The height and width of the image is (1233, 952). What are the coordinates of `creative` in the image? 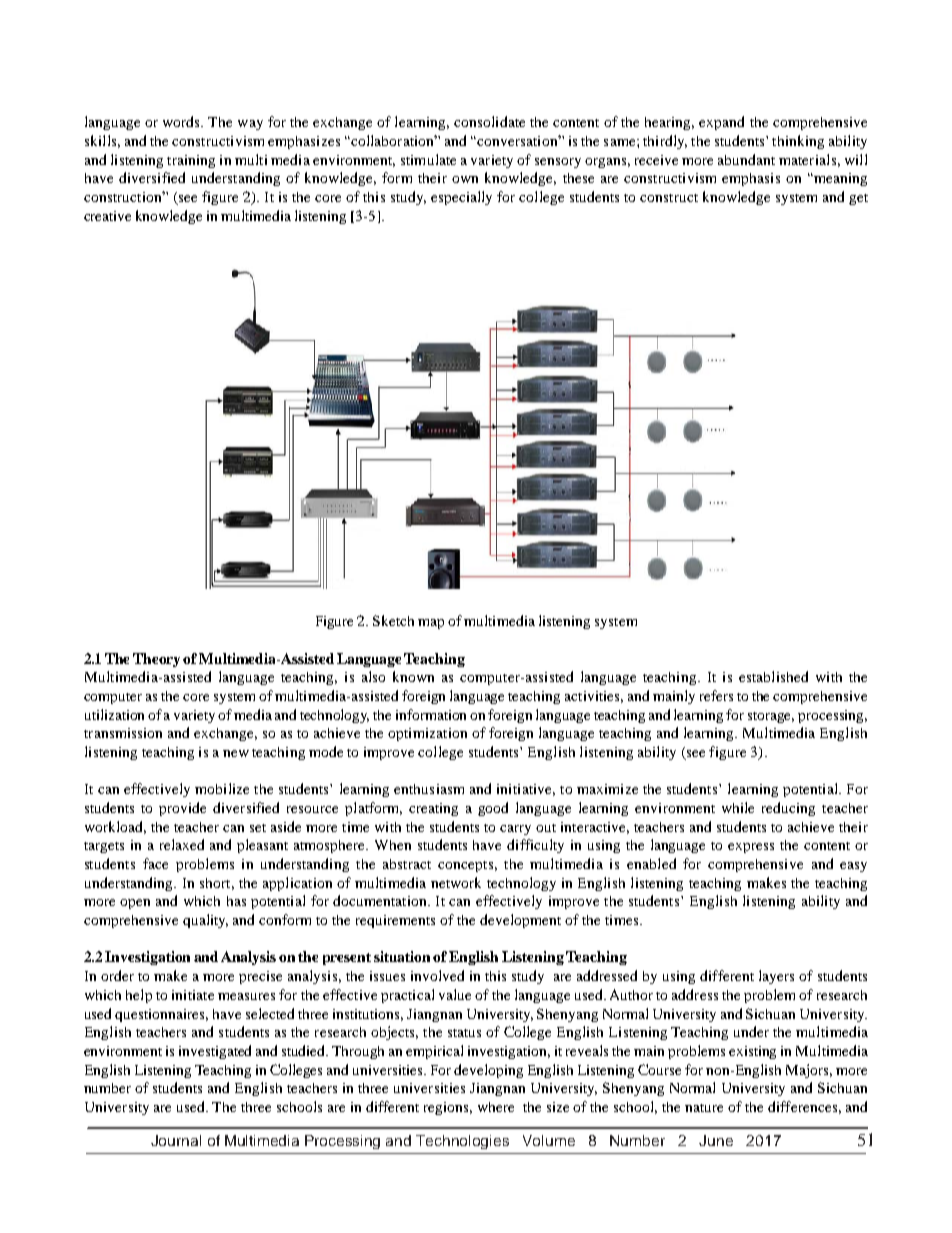 It's located at (107, 216).
